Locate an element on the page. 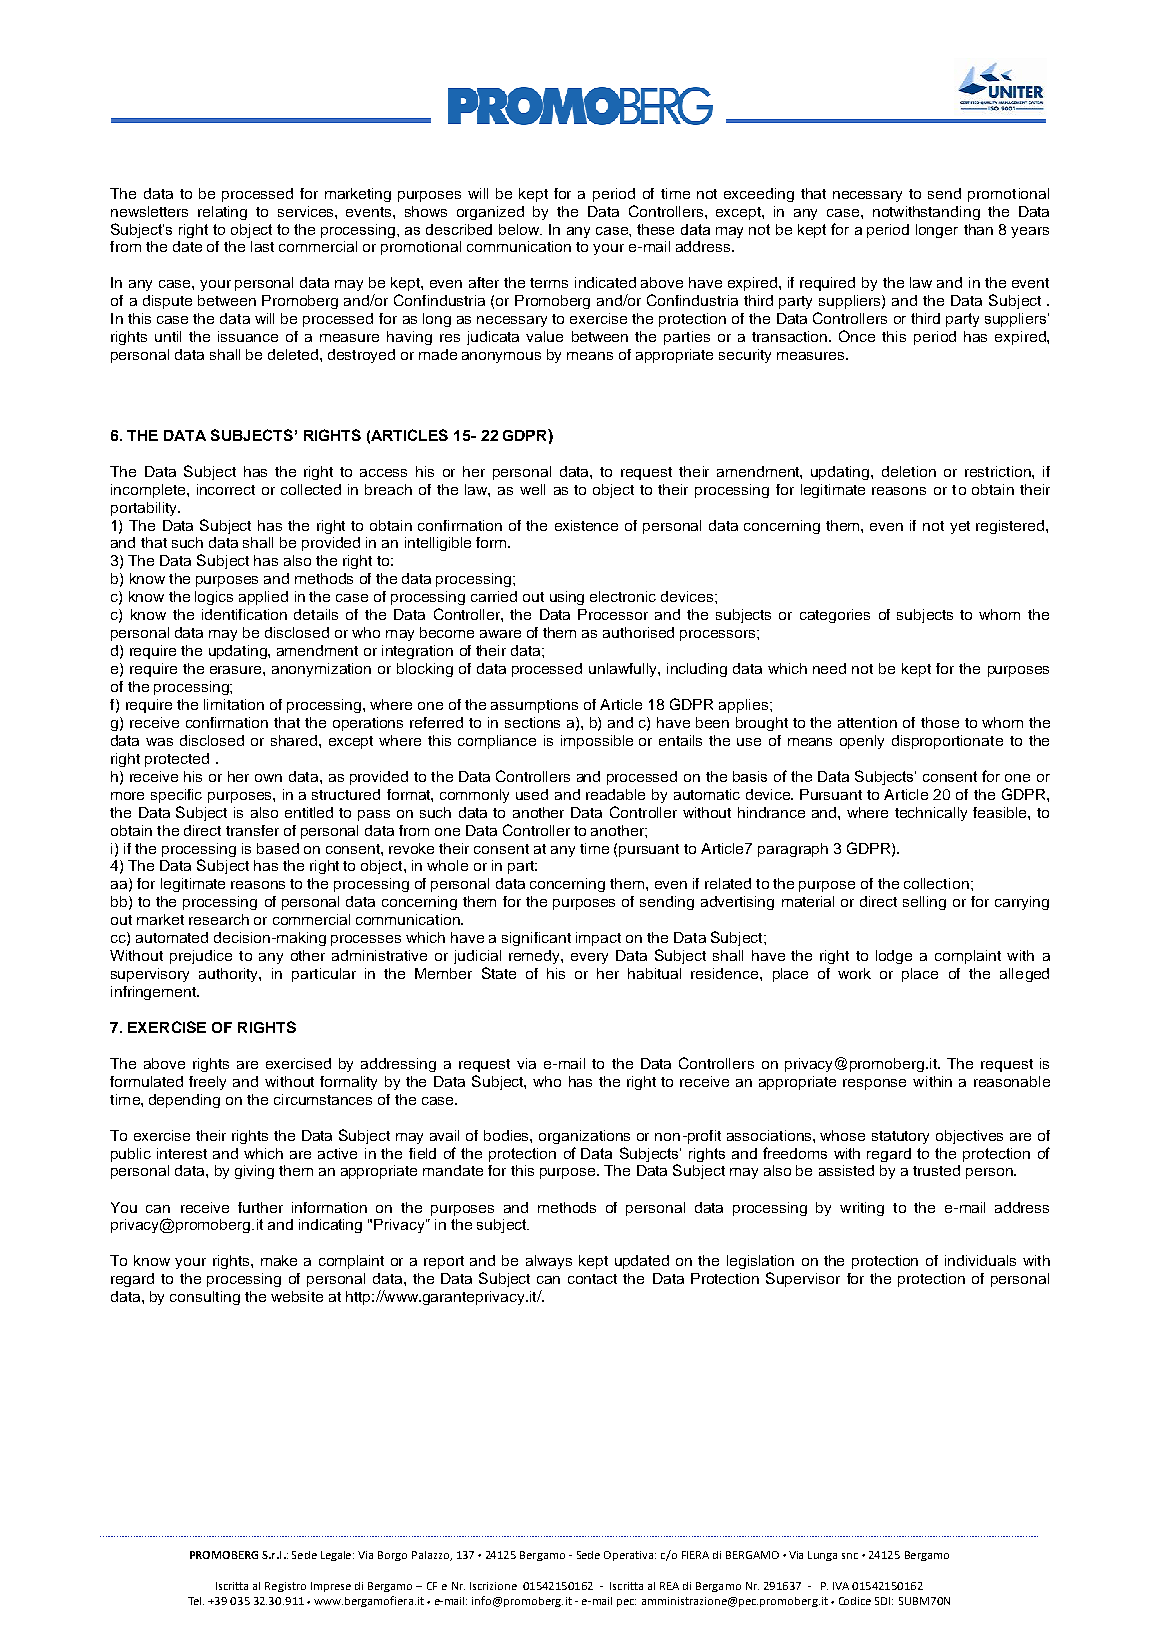 The height and width of the image is (1642, 1161). impossible is located at coordinates (597, 742).
